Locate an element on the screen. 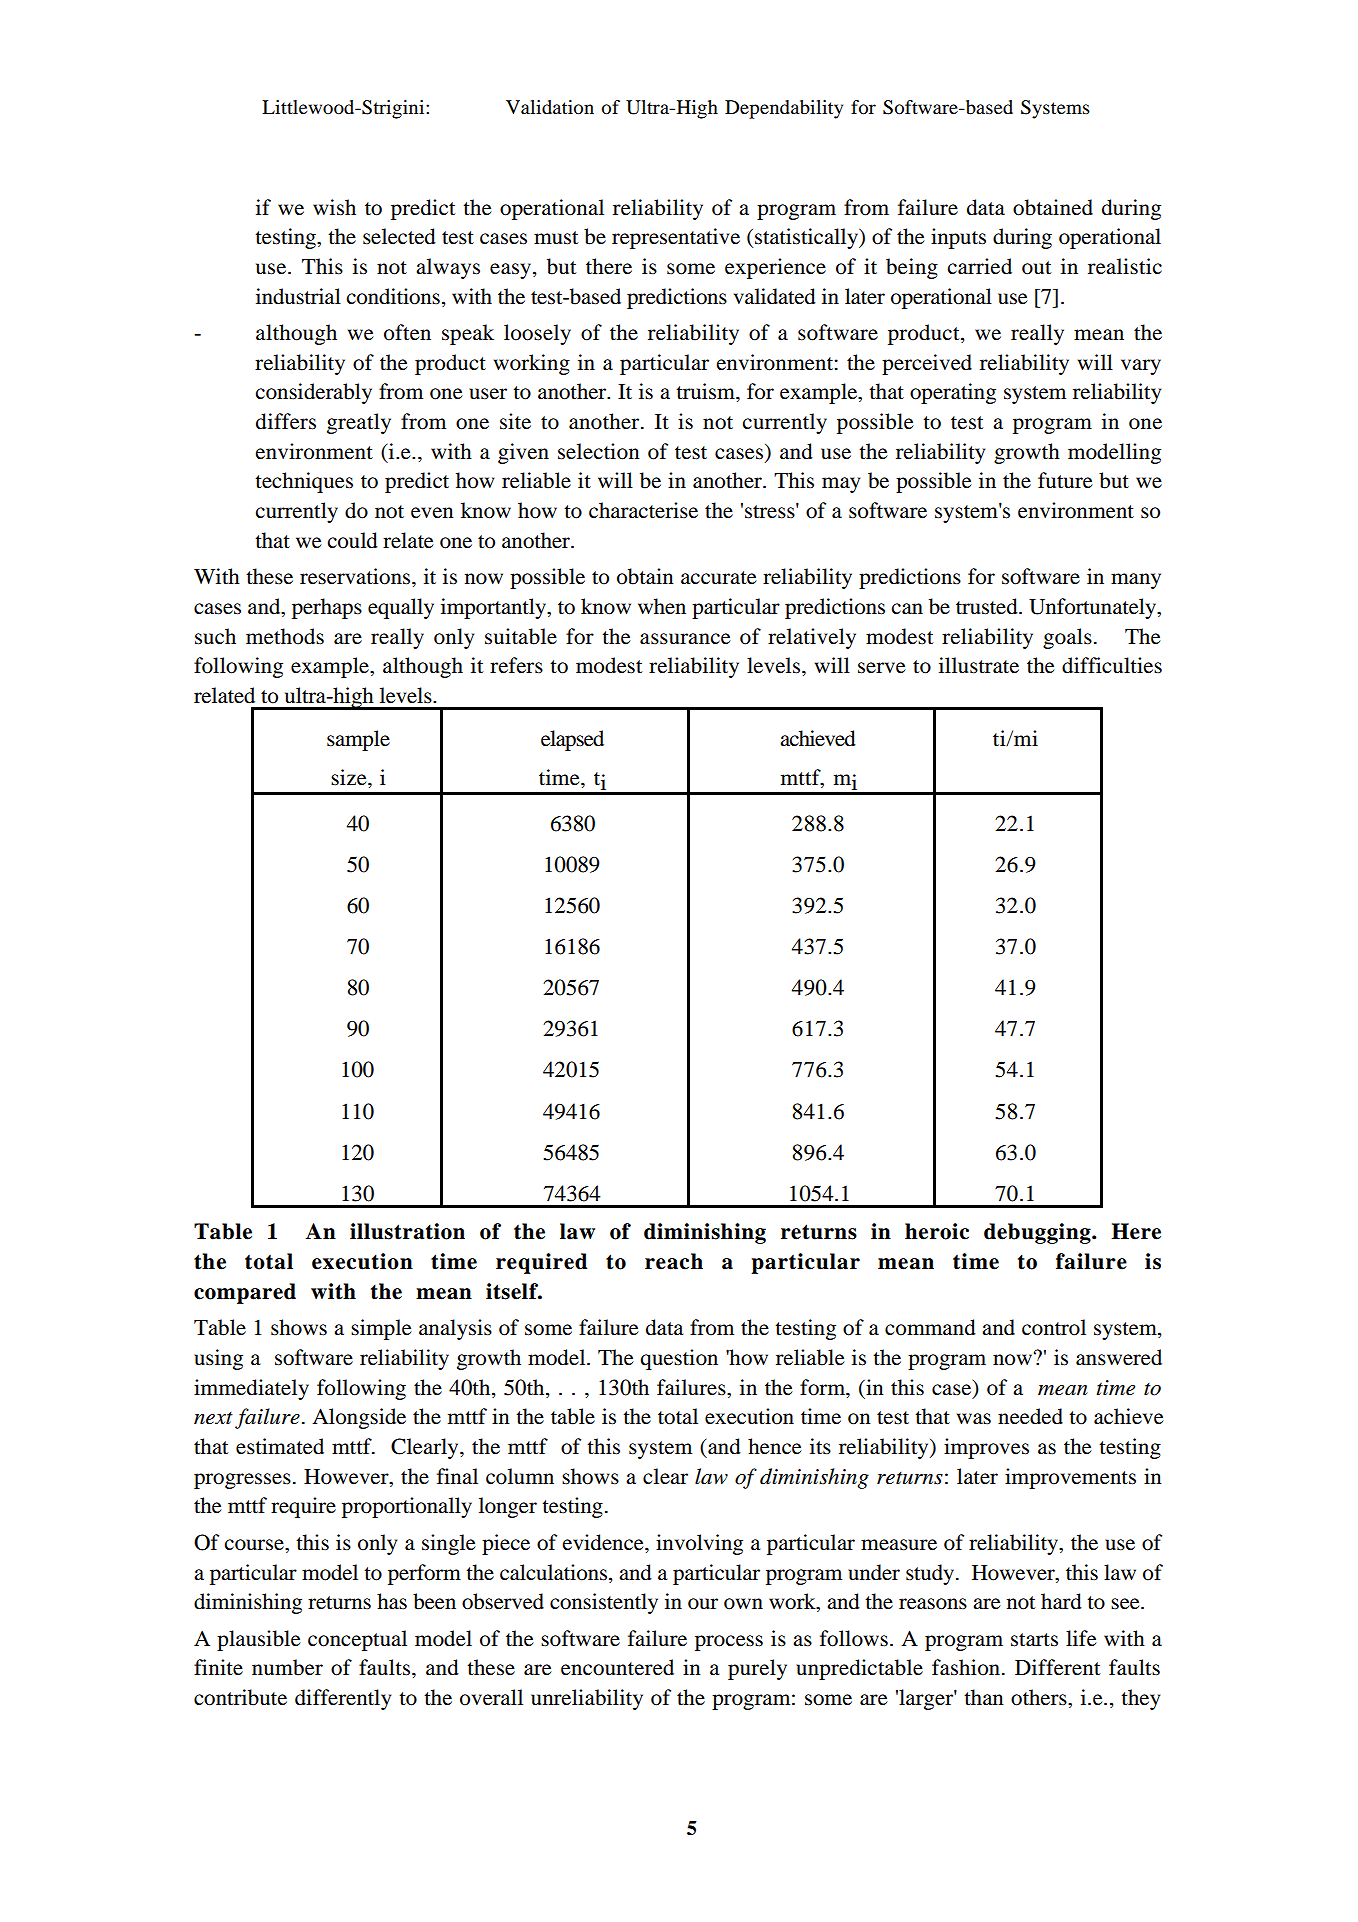 The height and width of the screenshot is (1922, 1358). inputs is located at coordinates (958, 238).
